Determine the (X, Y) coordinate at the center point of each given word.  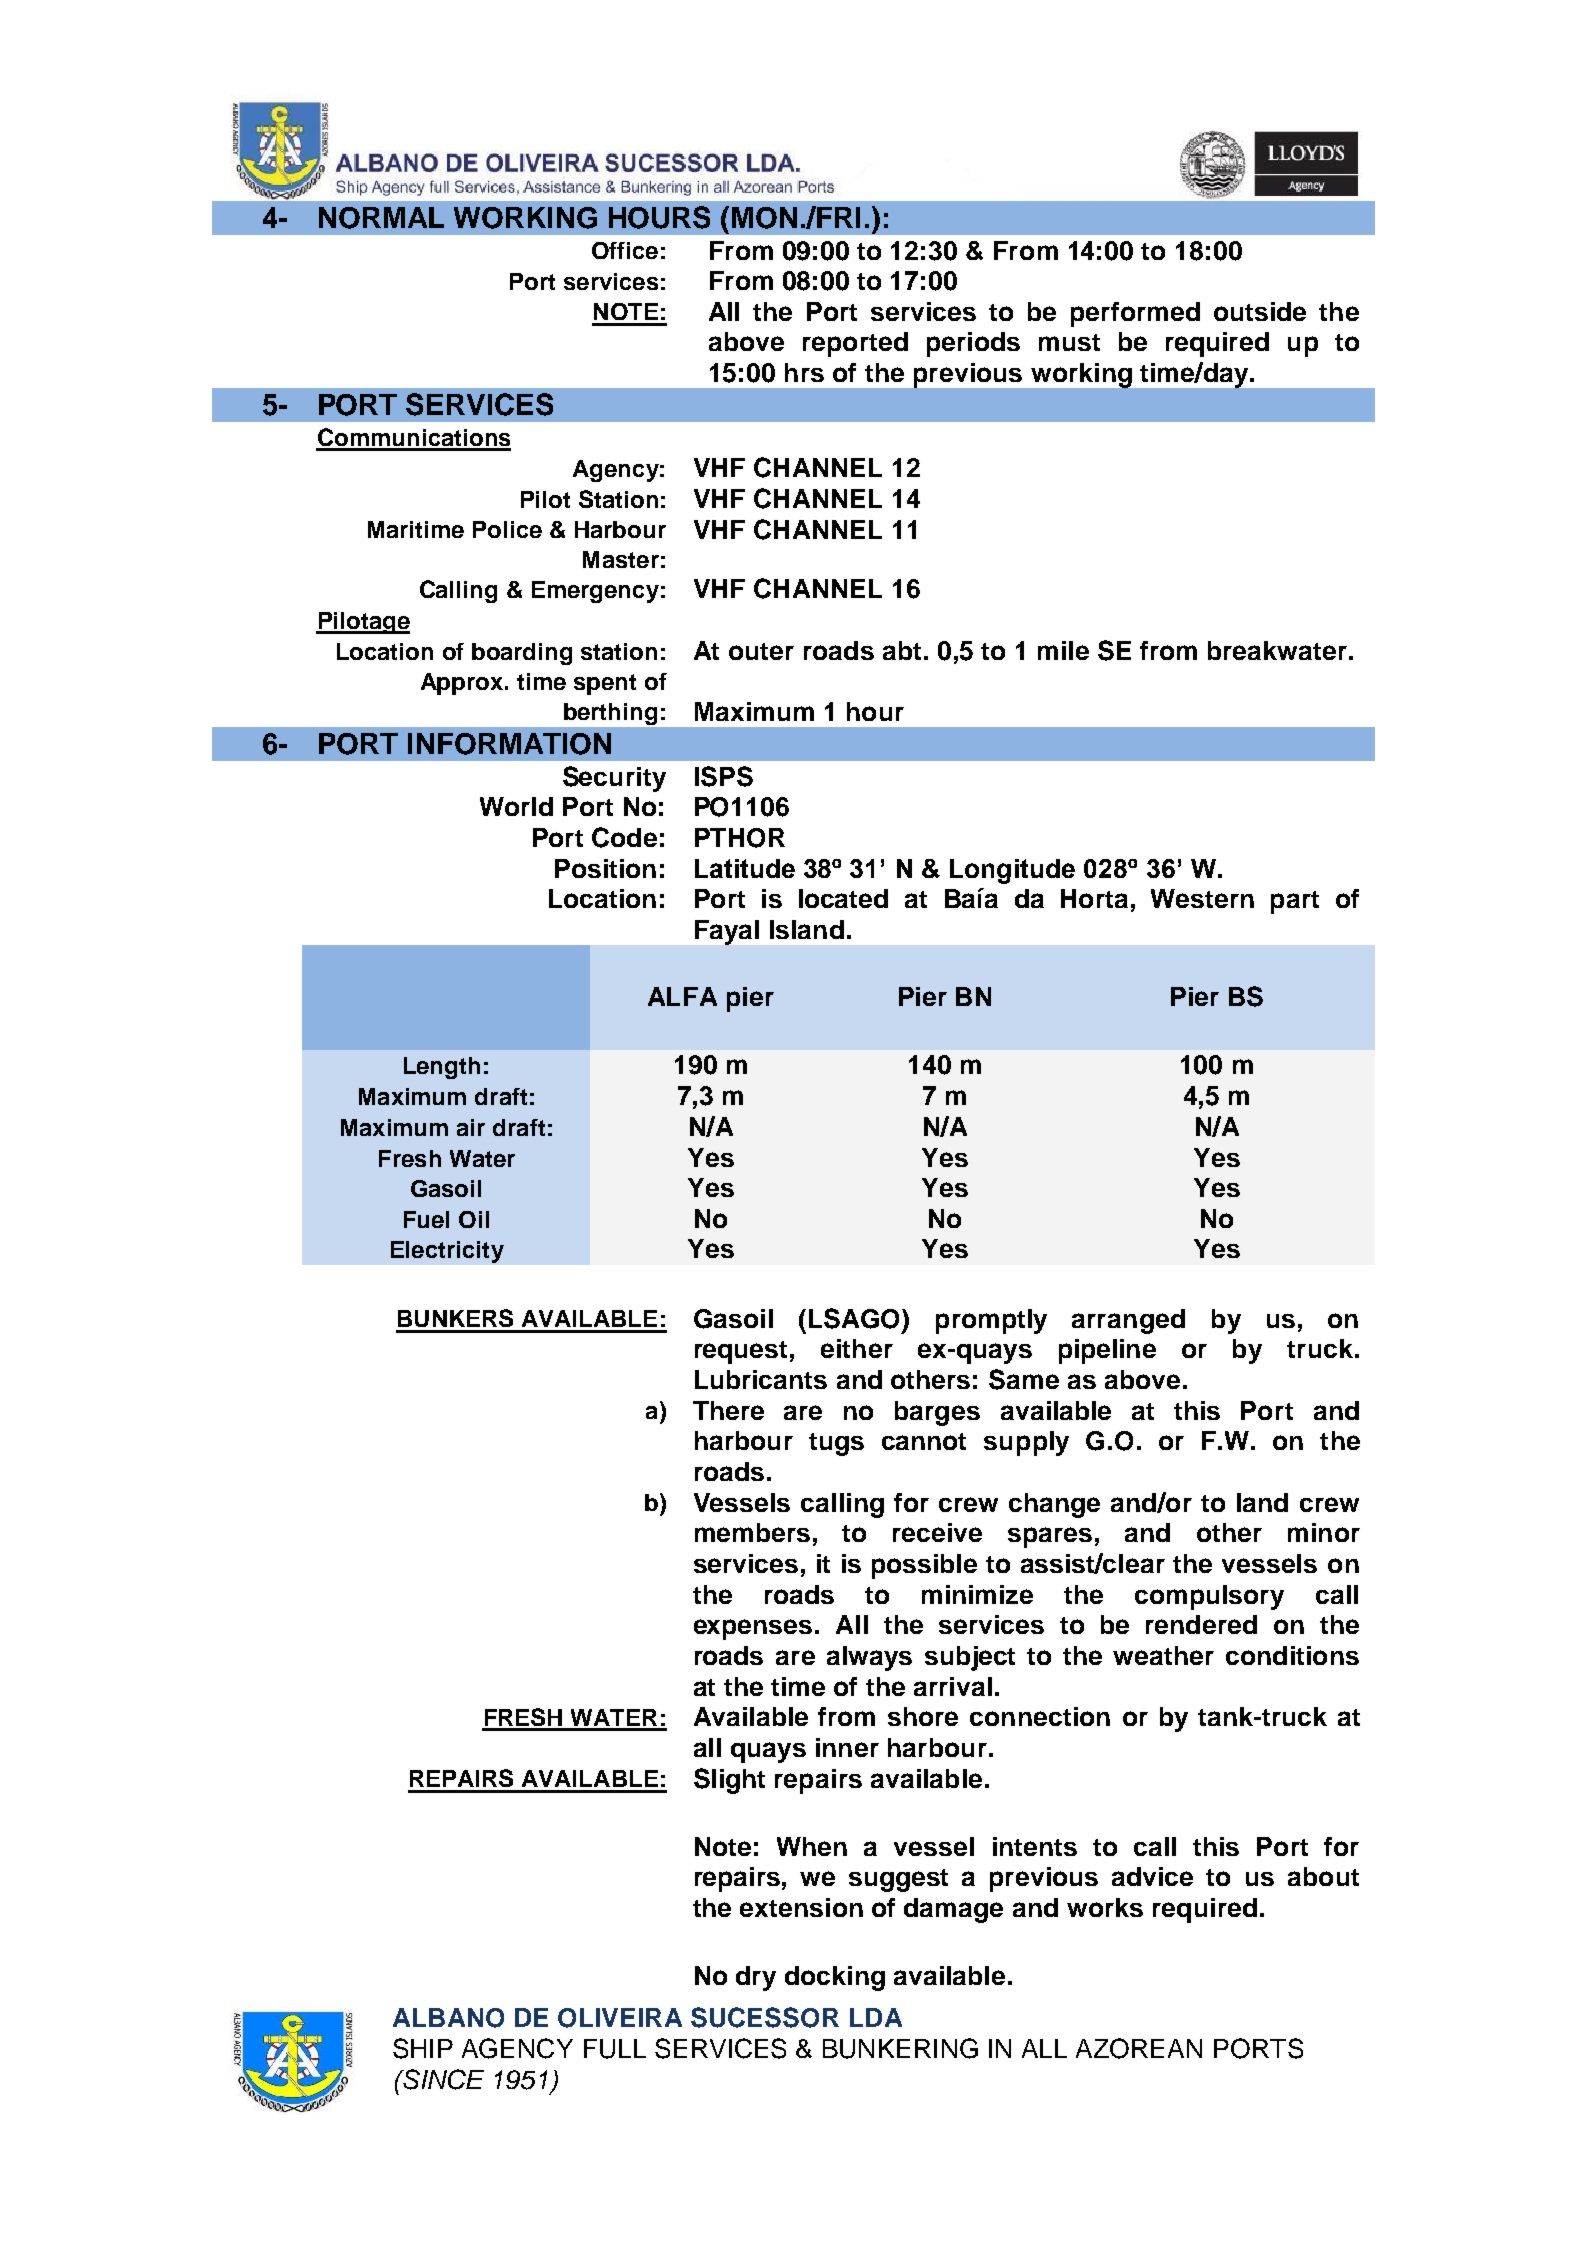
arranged (1128, 1321)
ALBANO (448, 2018)
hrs (804, 372)
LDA (876, 2017)
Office (625, 250)
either (857, 1348)
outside (1260, 311)
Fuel (426, 1219)
